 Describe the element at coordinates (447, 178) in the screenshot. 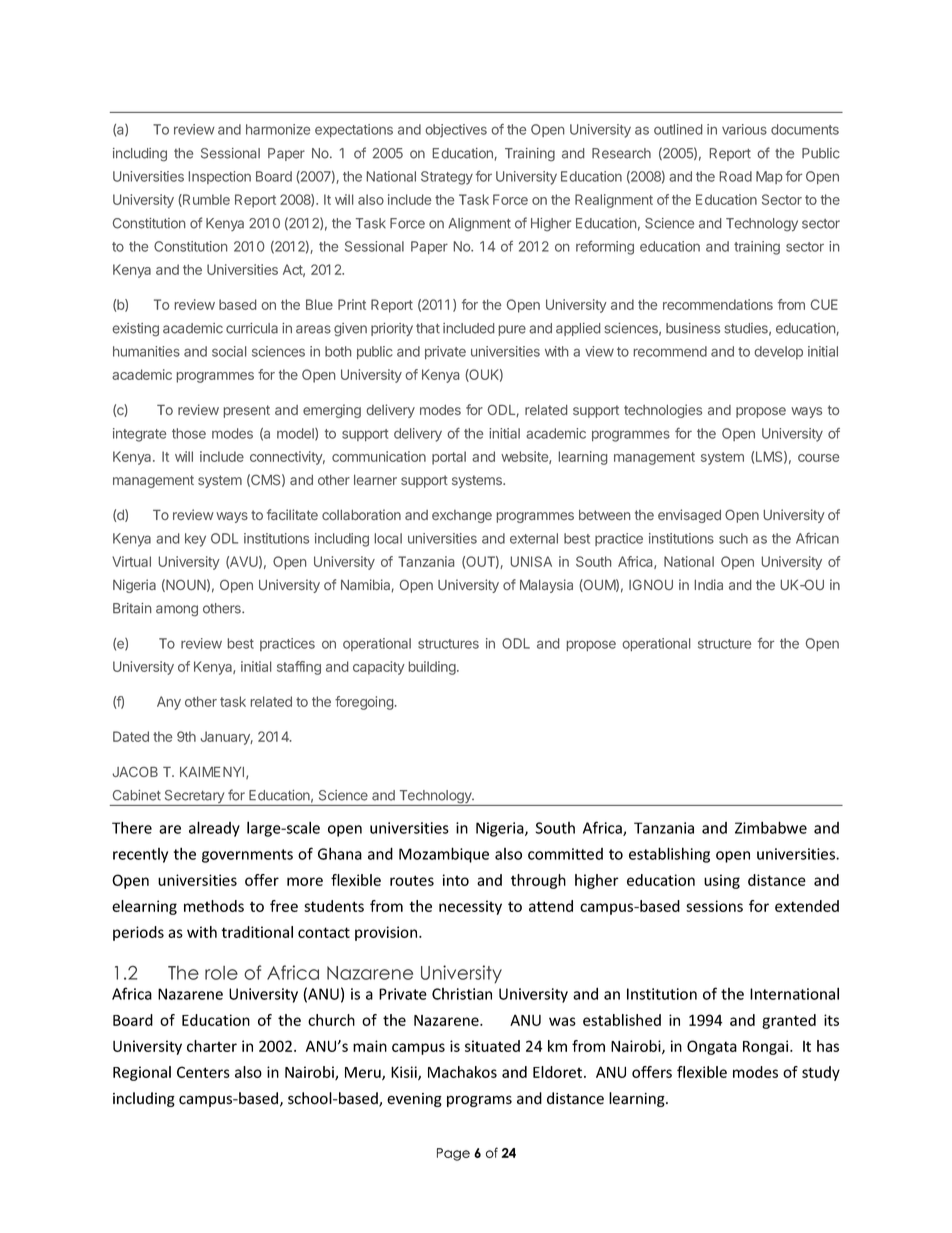

I see `Strategy` at that location.
